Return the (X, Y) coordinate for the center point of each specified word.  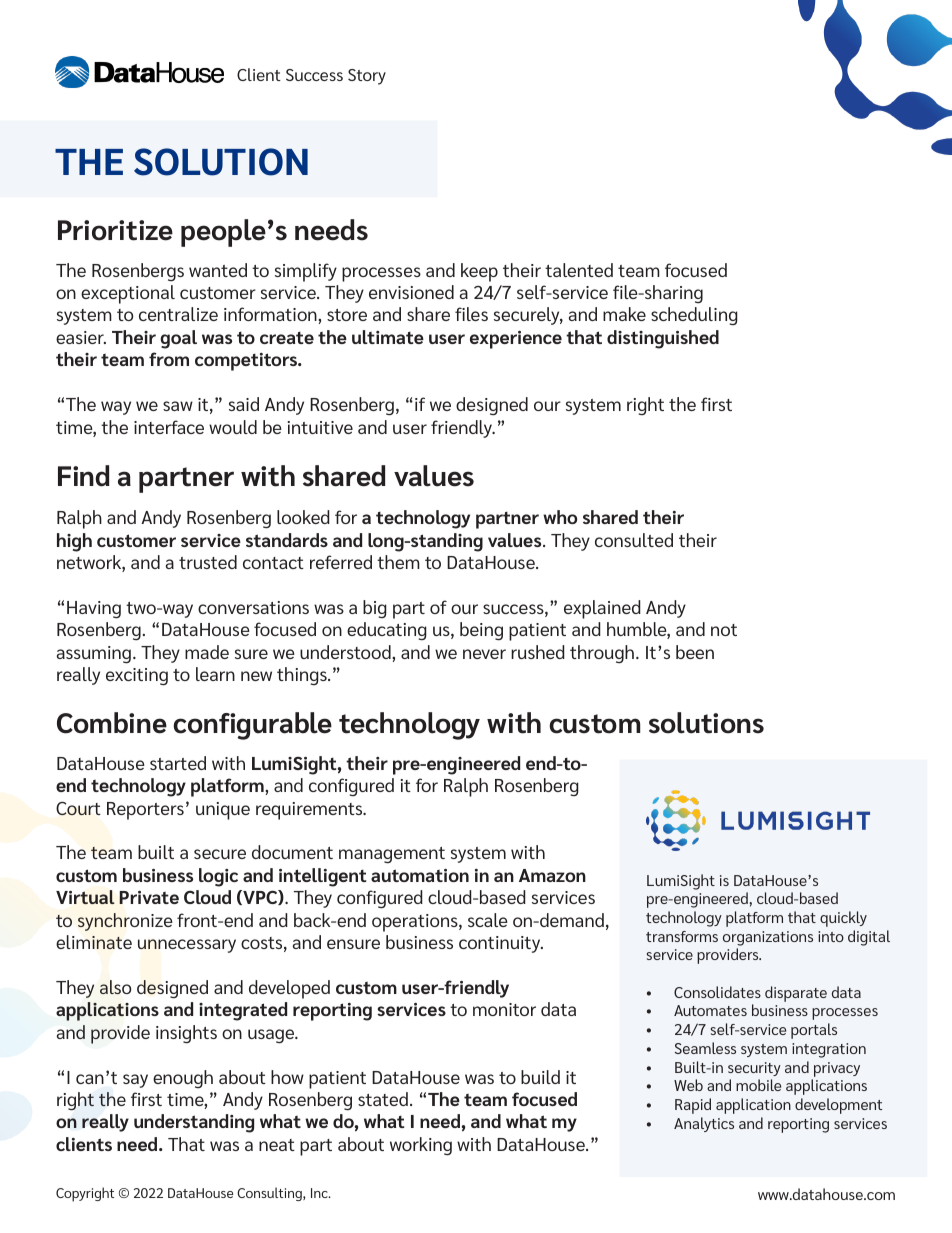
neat (277, 1145)
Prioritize (115, 230)
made (207, 652)
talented (579, 270)
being (481, 631)
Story (367, 77)
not (724, 630)
